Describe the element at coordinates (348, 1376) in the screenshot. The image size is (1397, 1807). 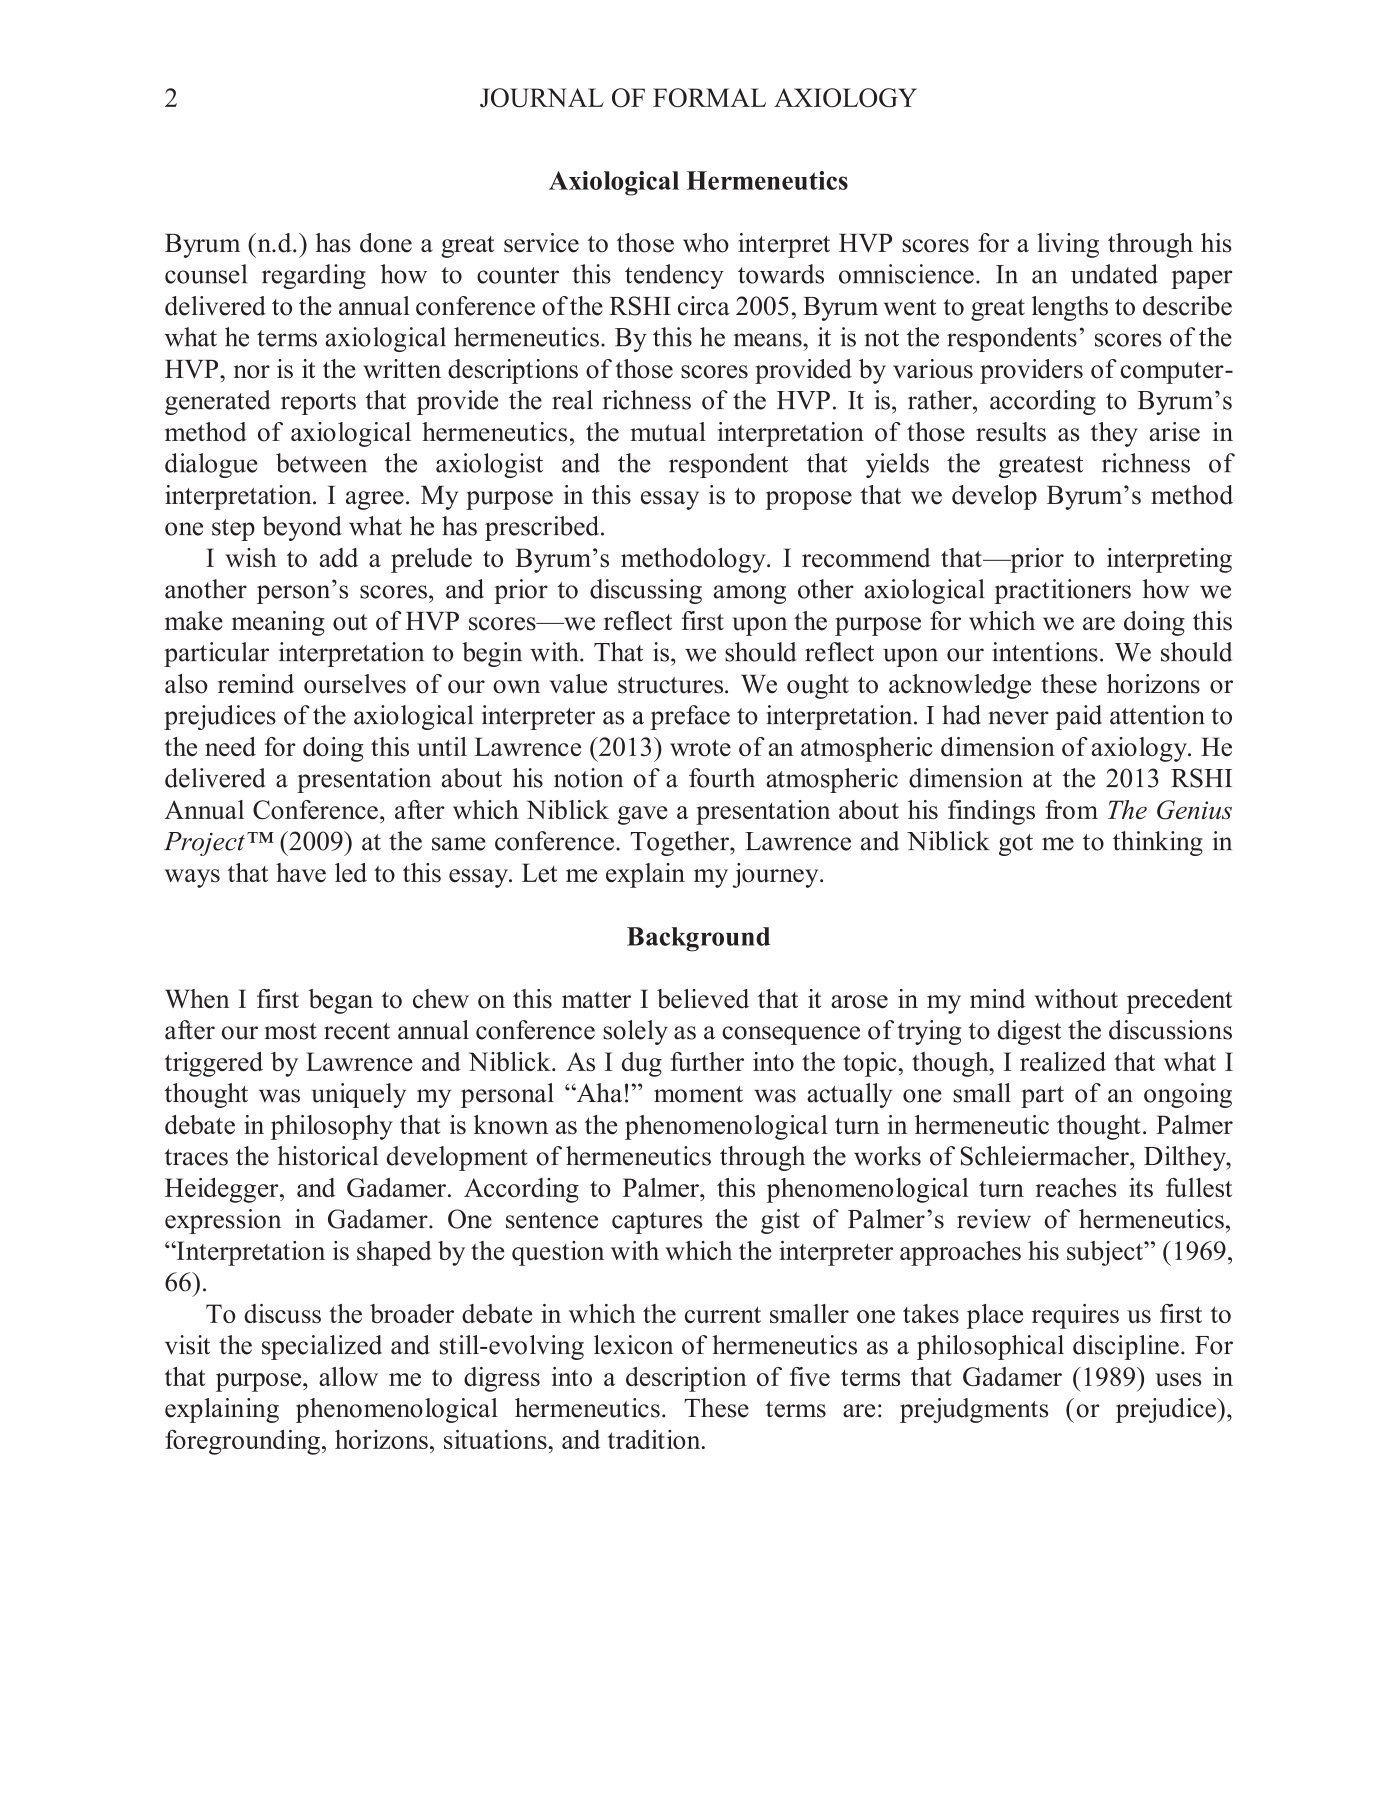
I see `allow` at that location.
